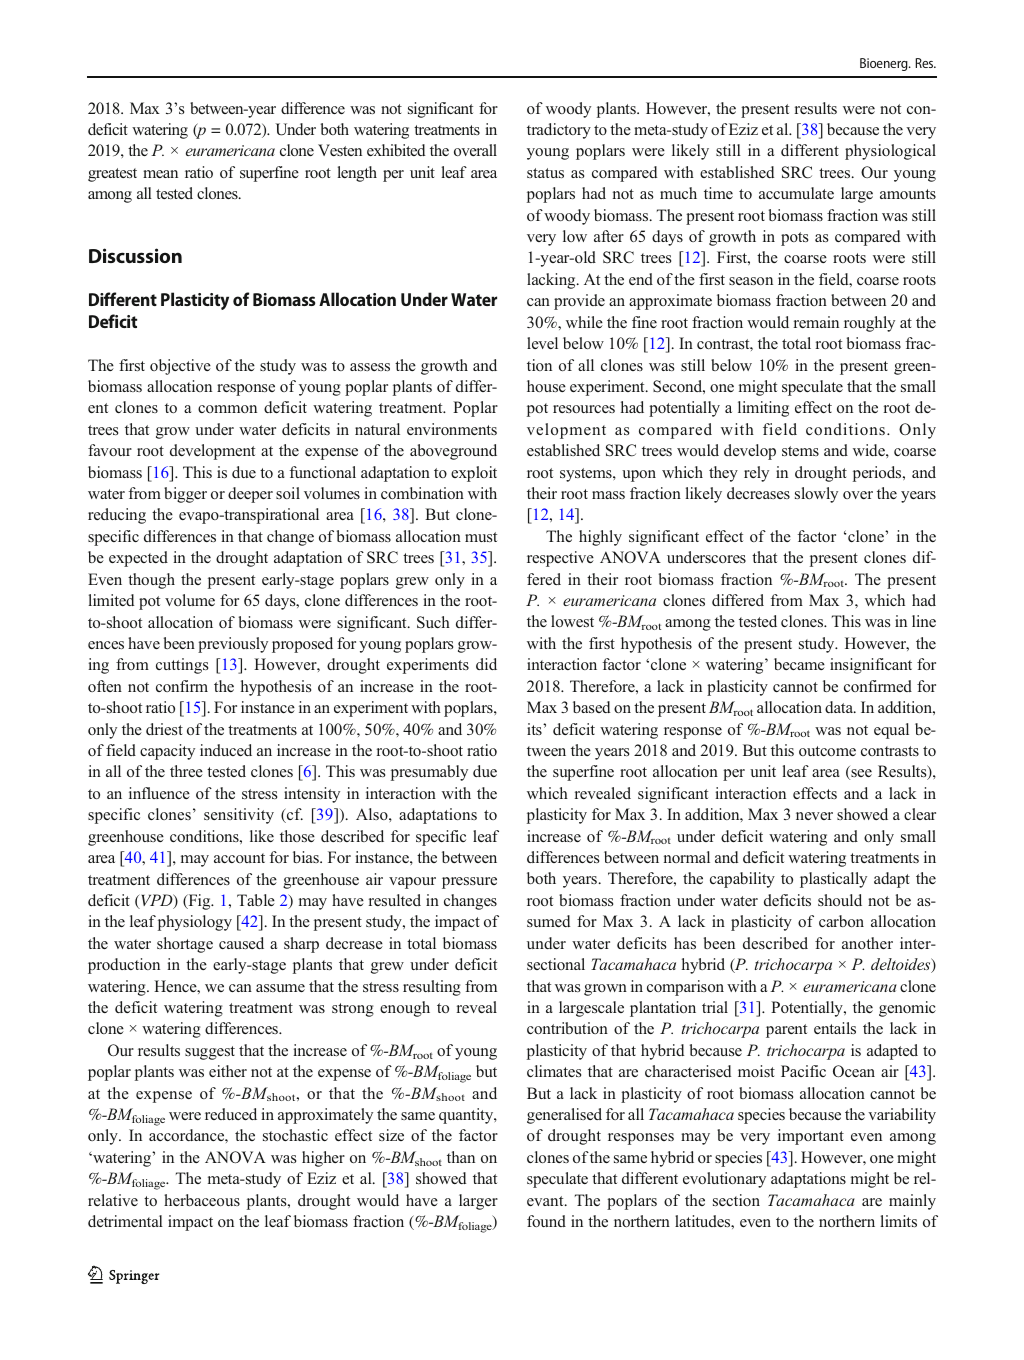  Describe the element at coordinates (160, 174) in the document. I see `mean` at that location.
